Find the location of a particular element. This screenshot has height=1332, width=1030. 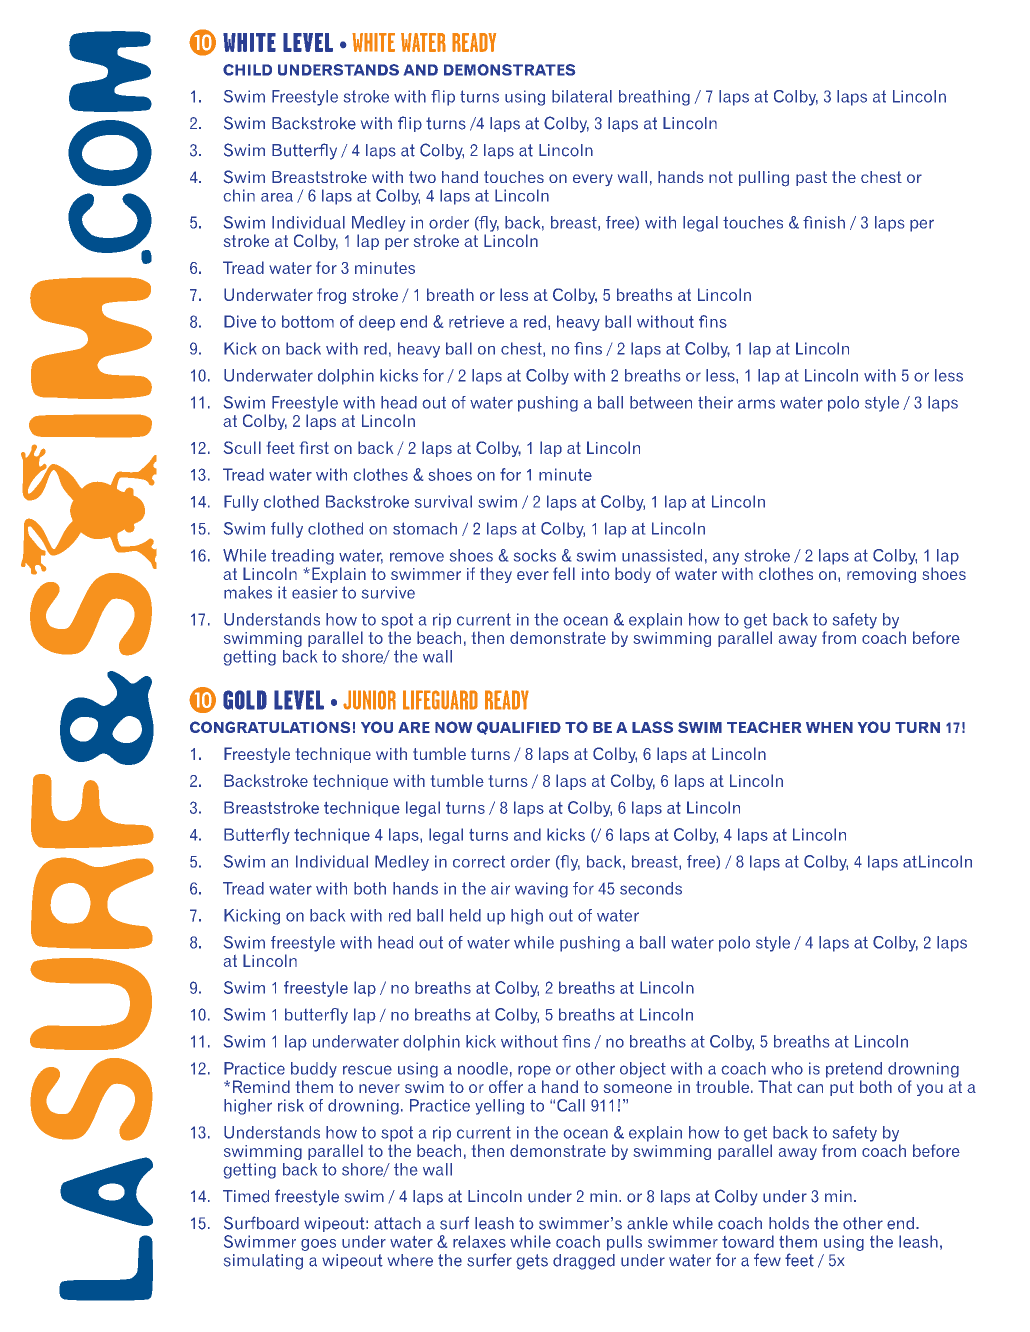

JUNIOR is located at coordinates (369, 700).
